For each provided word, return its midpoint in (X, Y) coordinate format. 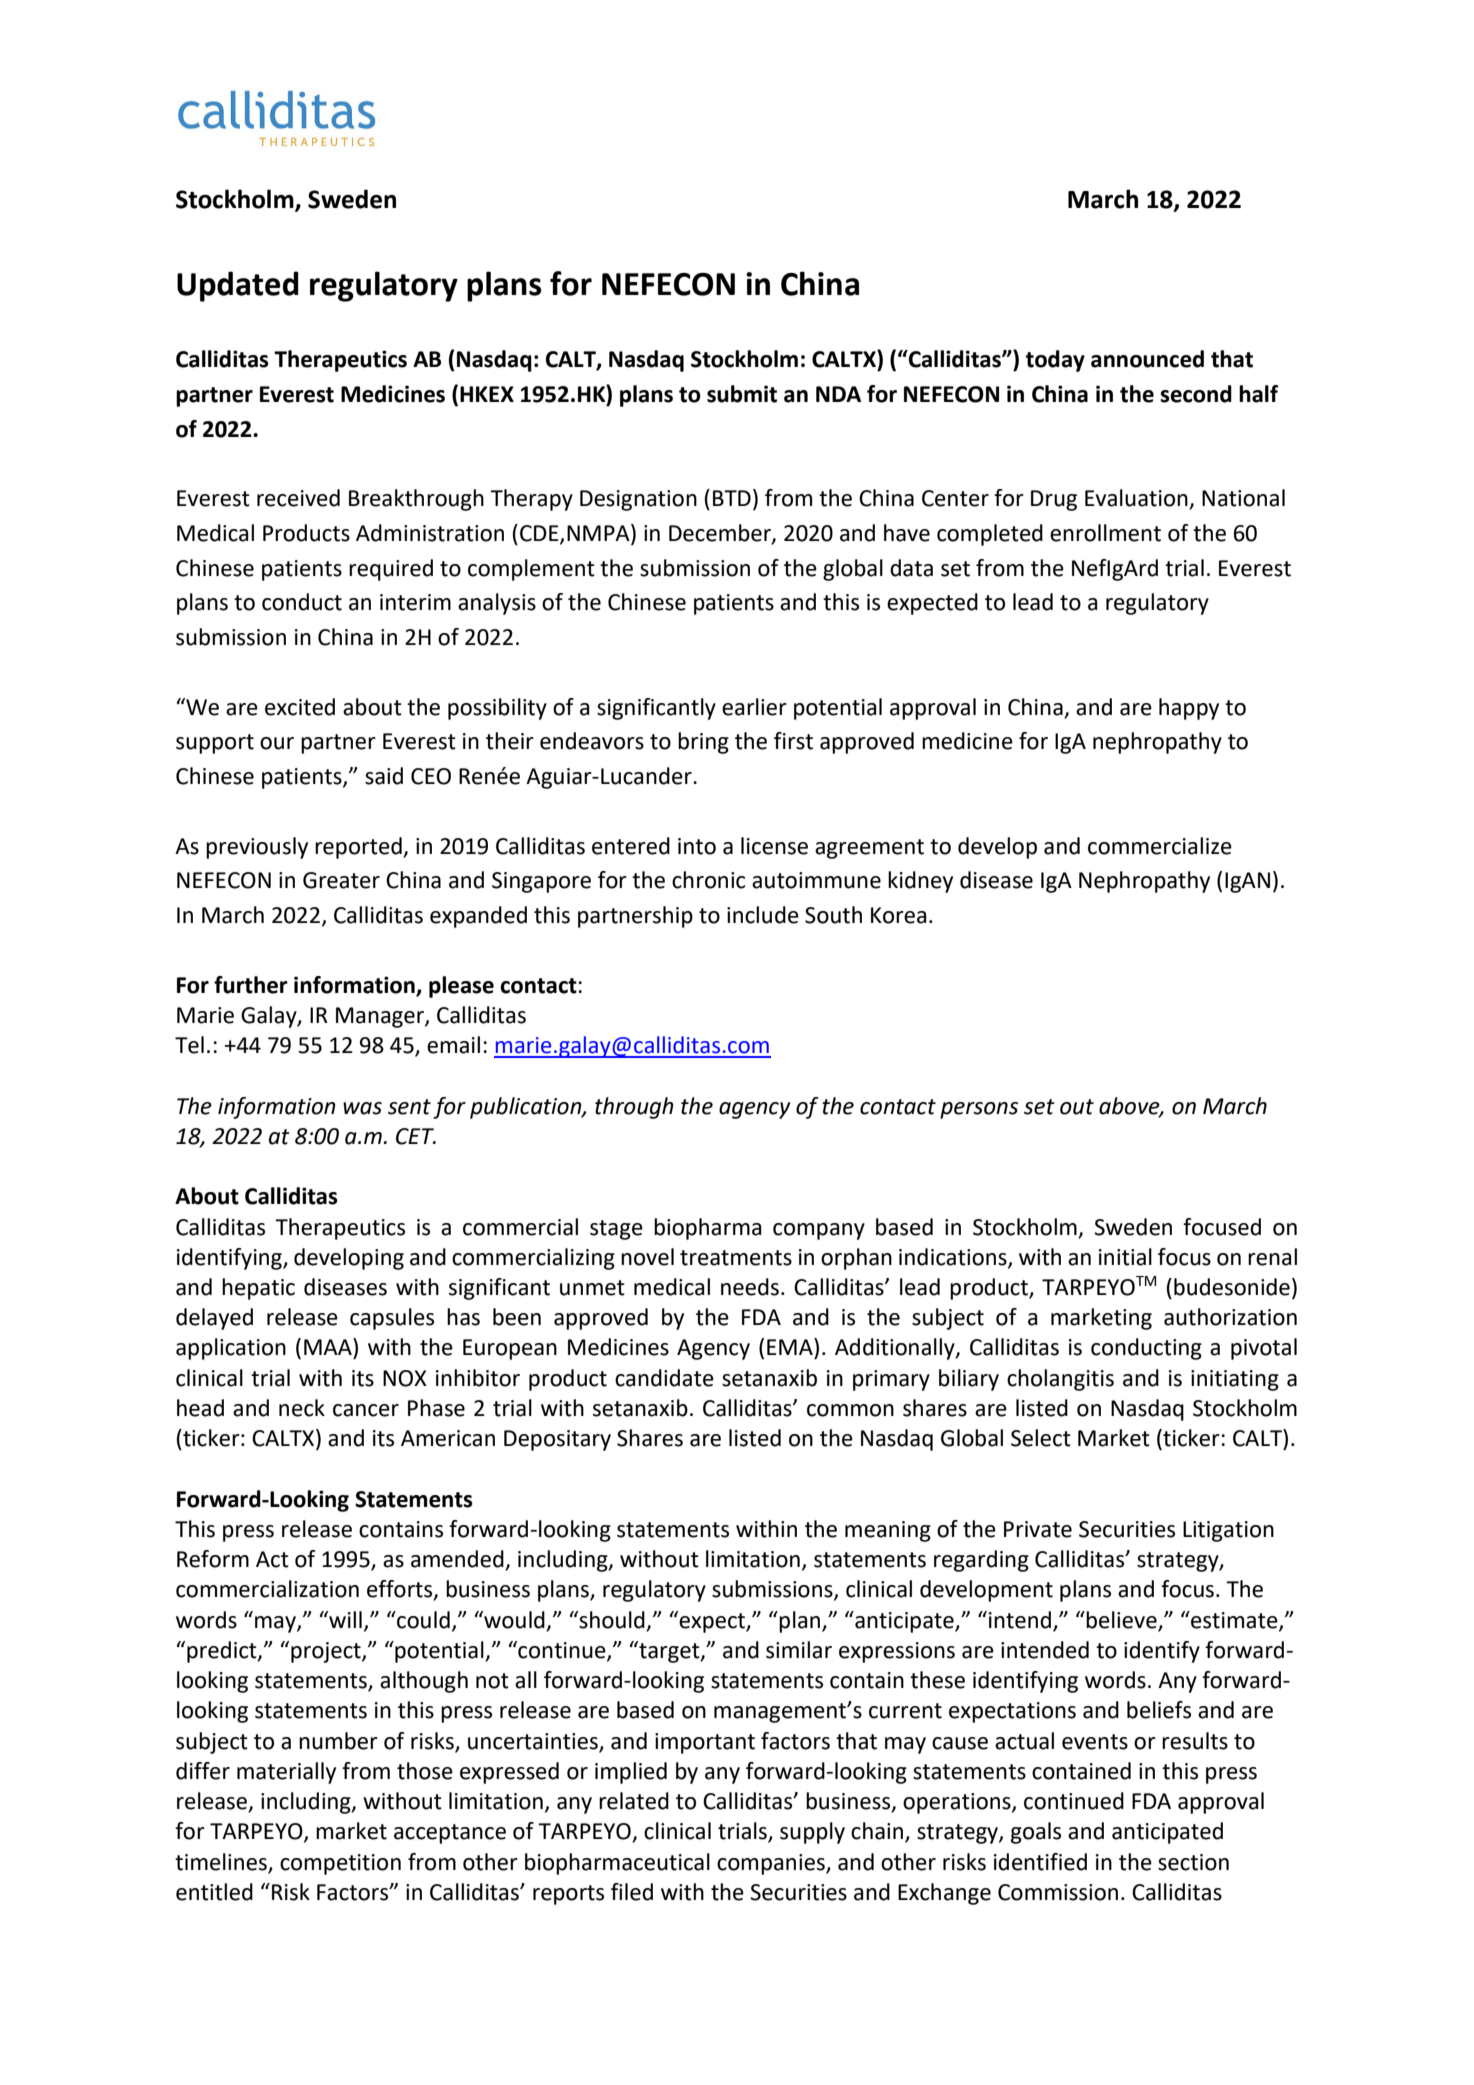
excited (300, 707)
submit (742, 394)
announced (1147, 359)
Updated (238, 286)
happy (1189, 709)
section (1193, 1862)
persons (979, 1110)
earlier (754, 707)
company (819, 1231)
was (362, 1108)
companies (772, 1864)
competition (340, 1864)
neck (302, 1408)
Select (1041, 1438)
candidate (664, 1378)
